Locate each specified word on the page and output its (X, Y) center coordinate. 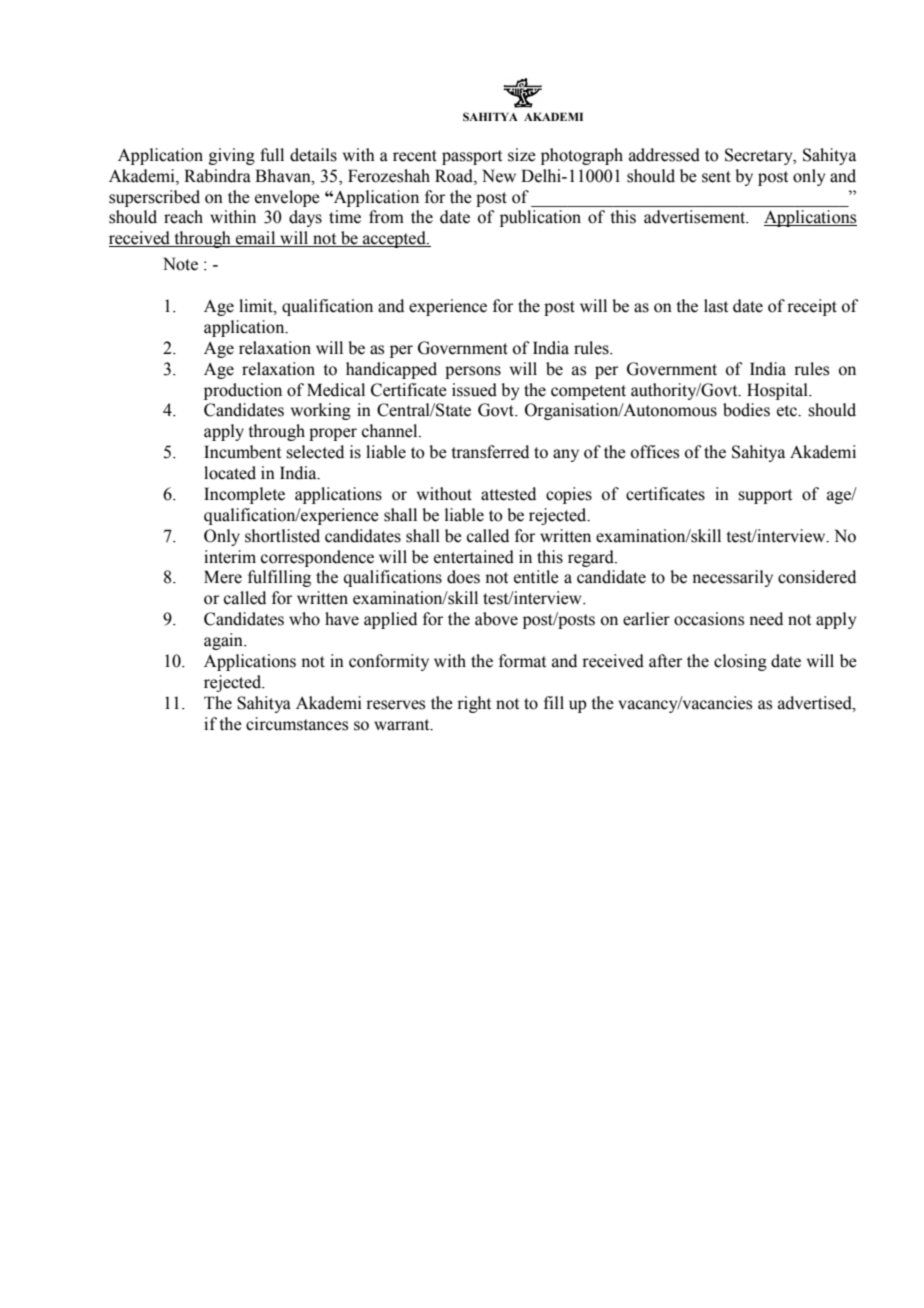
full (272, 155)
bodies (746, 410)
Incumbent (242, 452)
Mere (223, 577)
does (463, 577)
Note (180, 264)
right (474, 704)
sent (716, 177)
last (716, 306)
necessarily (732, 578)
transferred (490, 452)
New (499, 176)
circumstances (297, 724)
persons (473, 372)
